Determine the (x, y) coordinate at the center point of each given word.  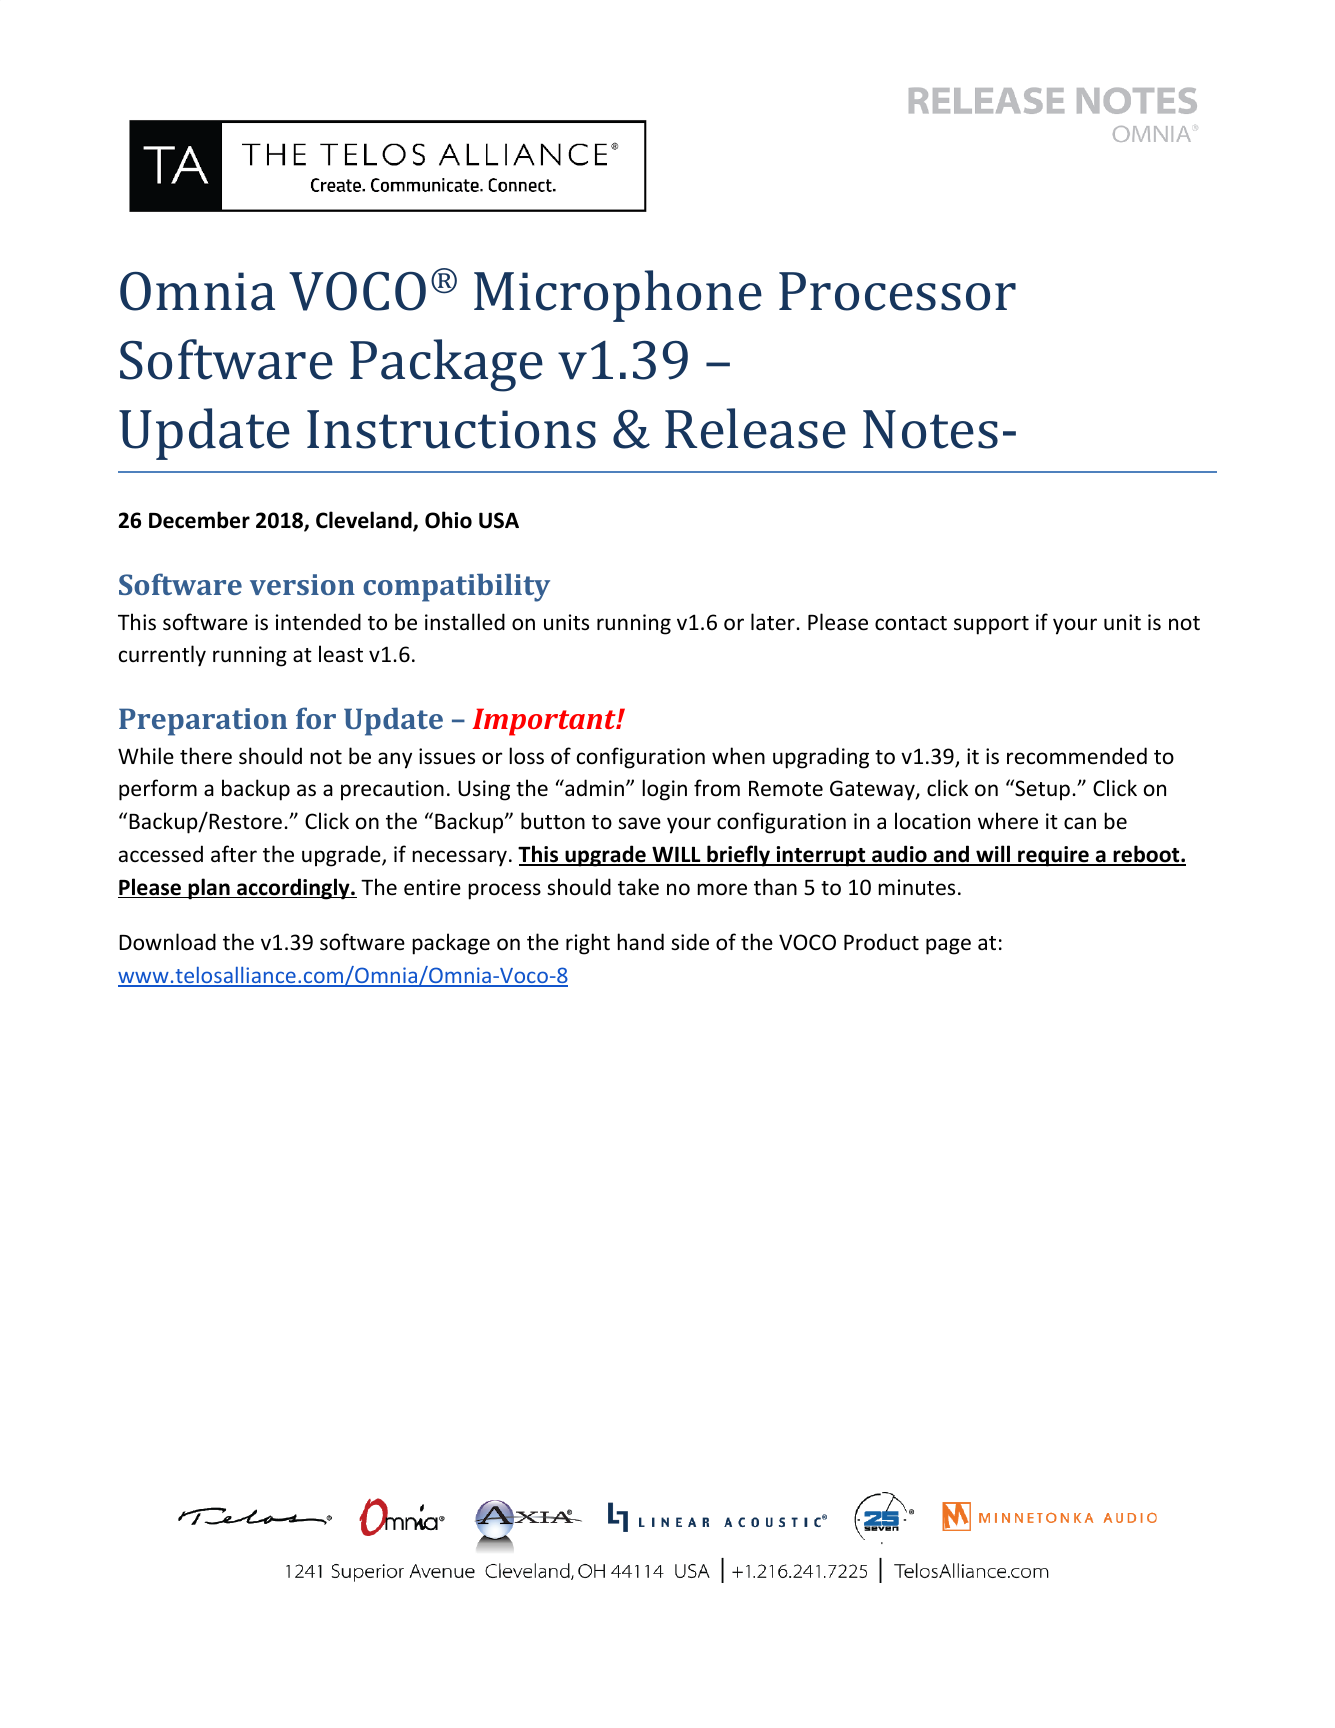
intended (318, 621)
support (991, 625)
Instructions (451, 429)
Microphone (618, 296)
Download (167, 942)
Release (755, 428)
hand (640, 941)
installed (465, 622)
